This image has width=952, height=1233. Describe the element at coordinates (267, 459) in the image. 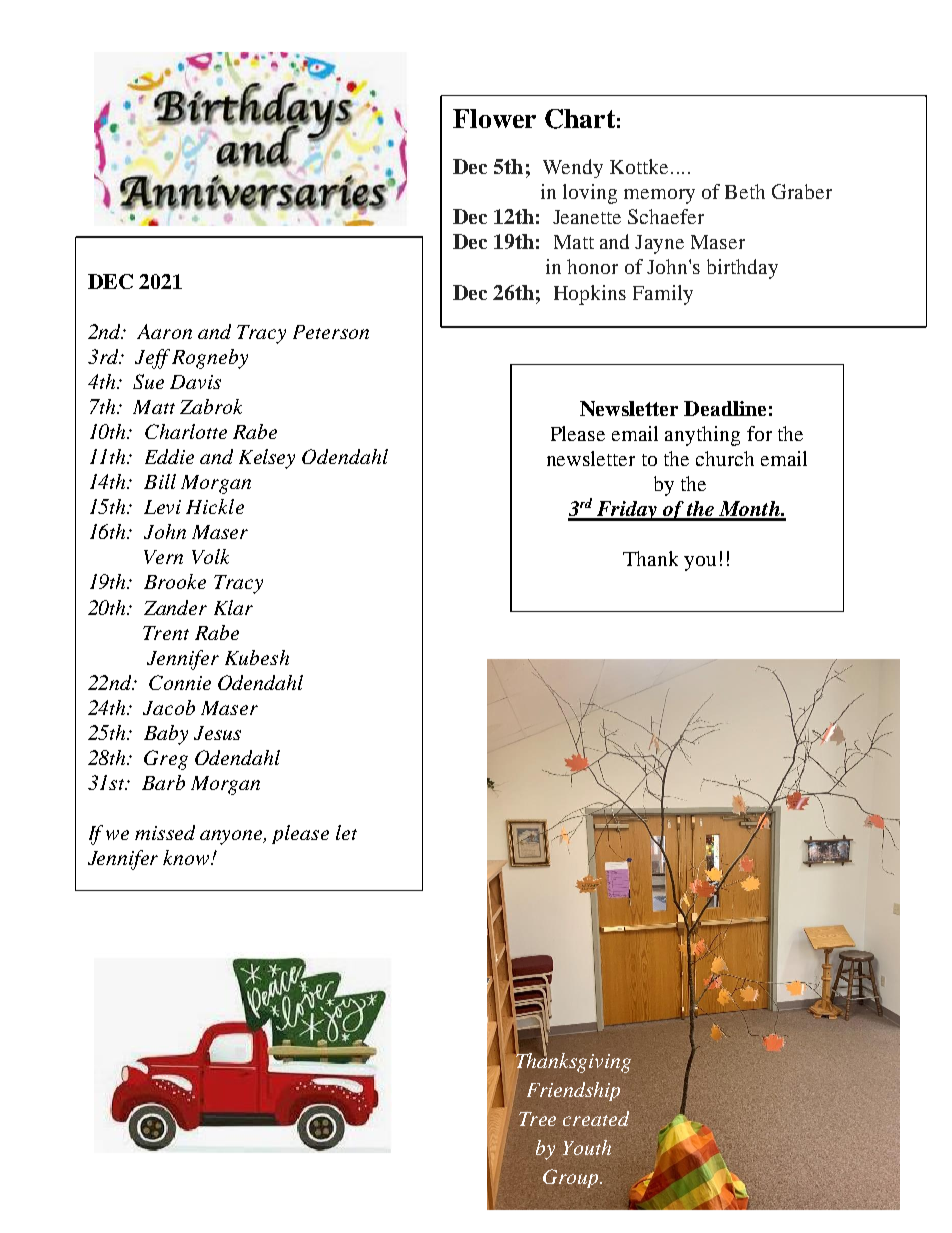

I see `Kelsey` at that location.
